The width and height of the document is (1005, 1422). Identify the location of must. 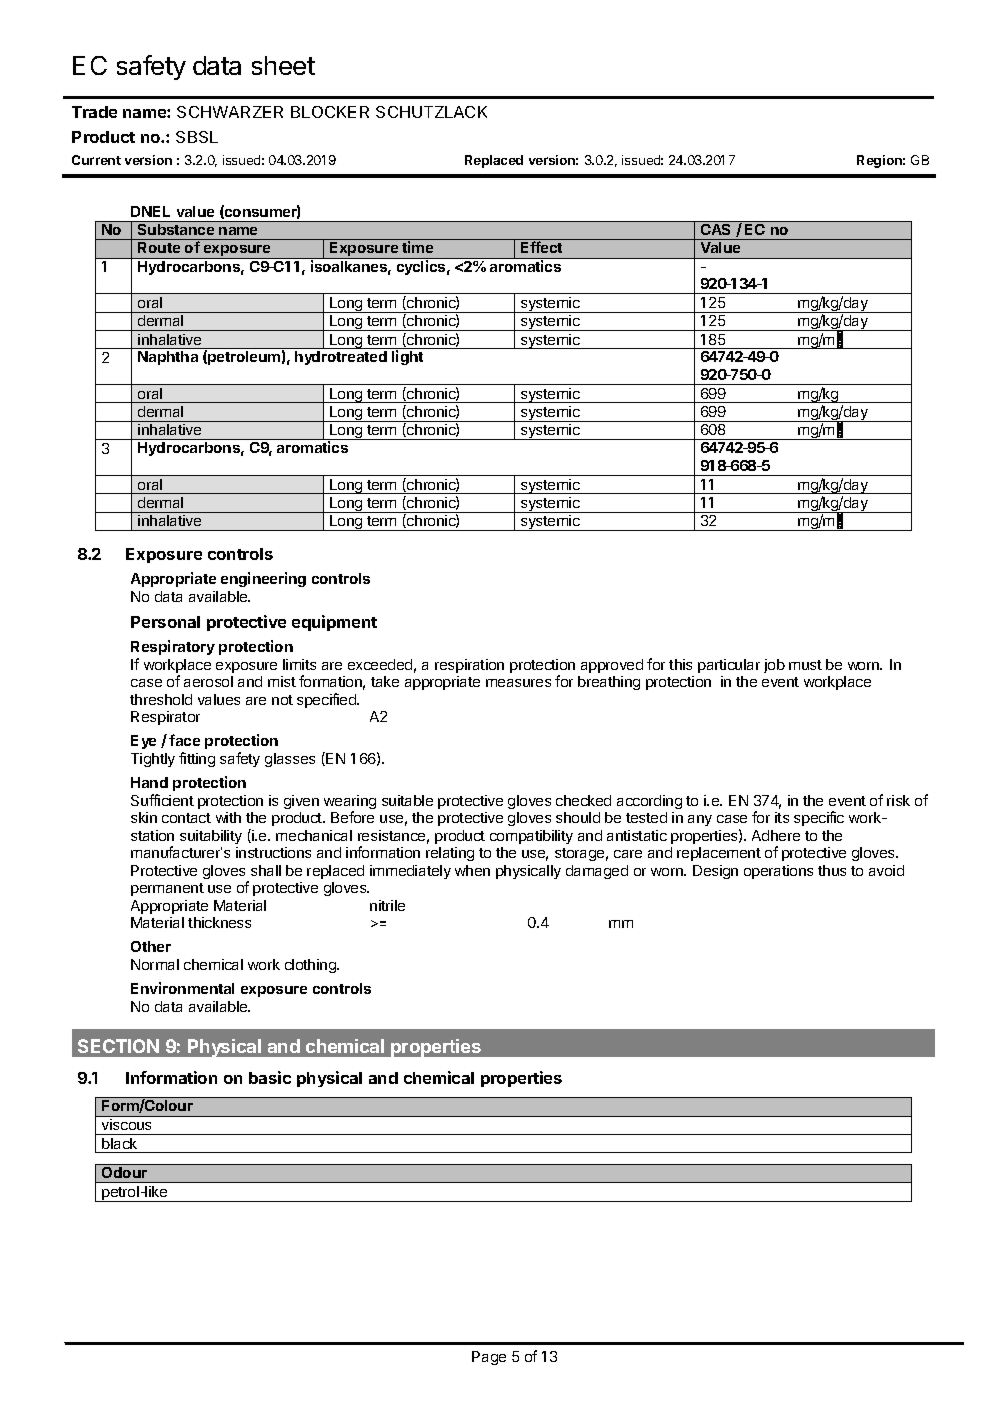
(805, 665).
